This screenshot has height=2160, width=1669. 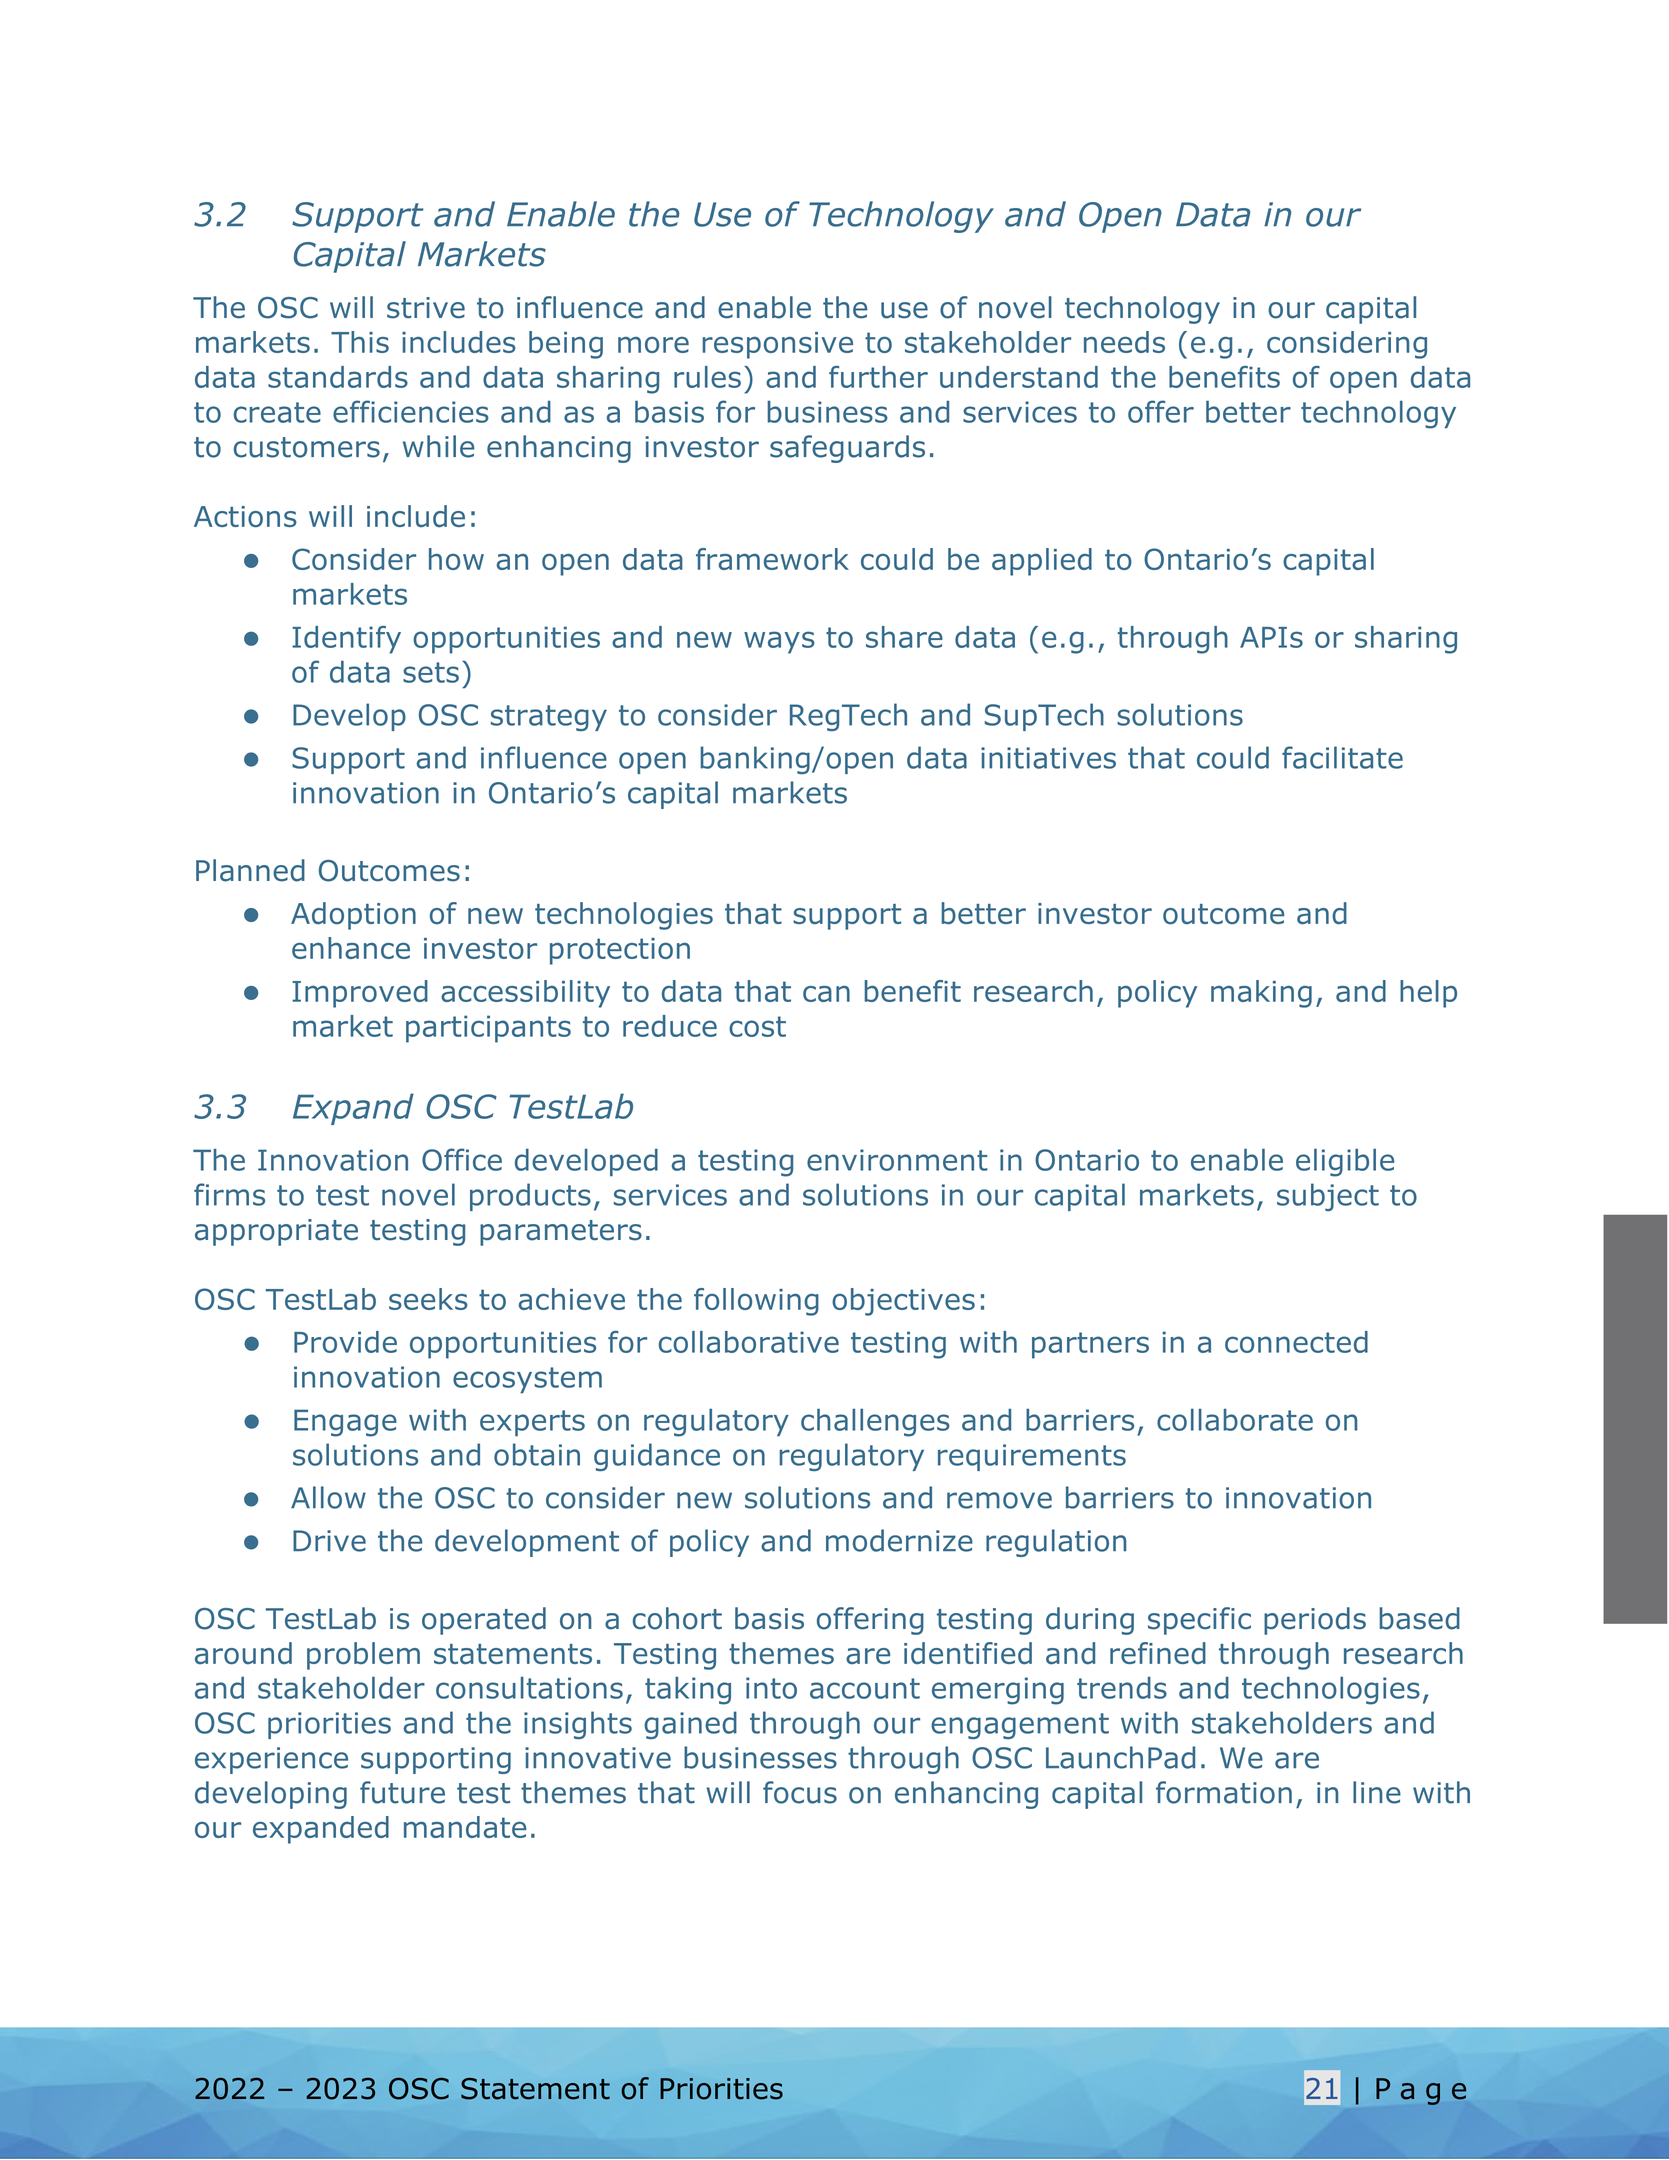 I want to click on initiatives, so click(x=1048, y=758).
